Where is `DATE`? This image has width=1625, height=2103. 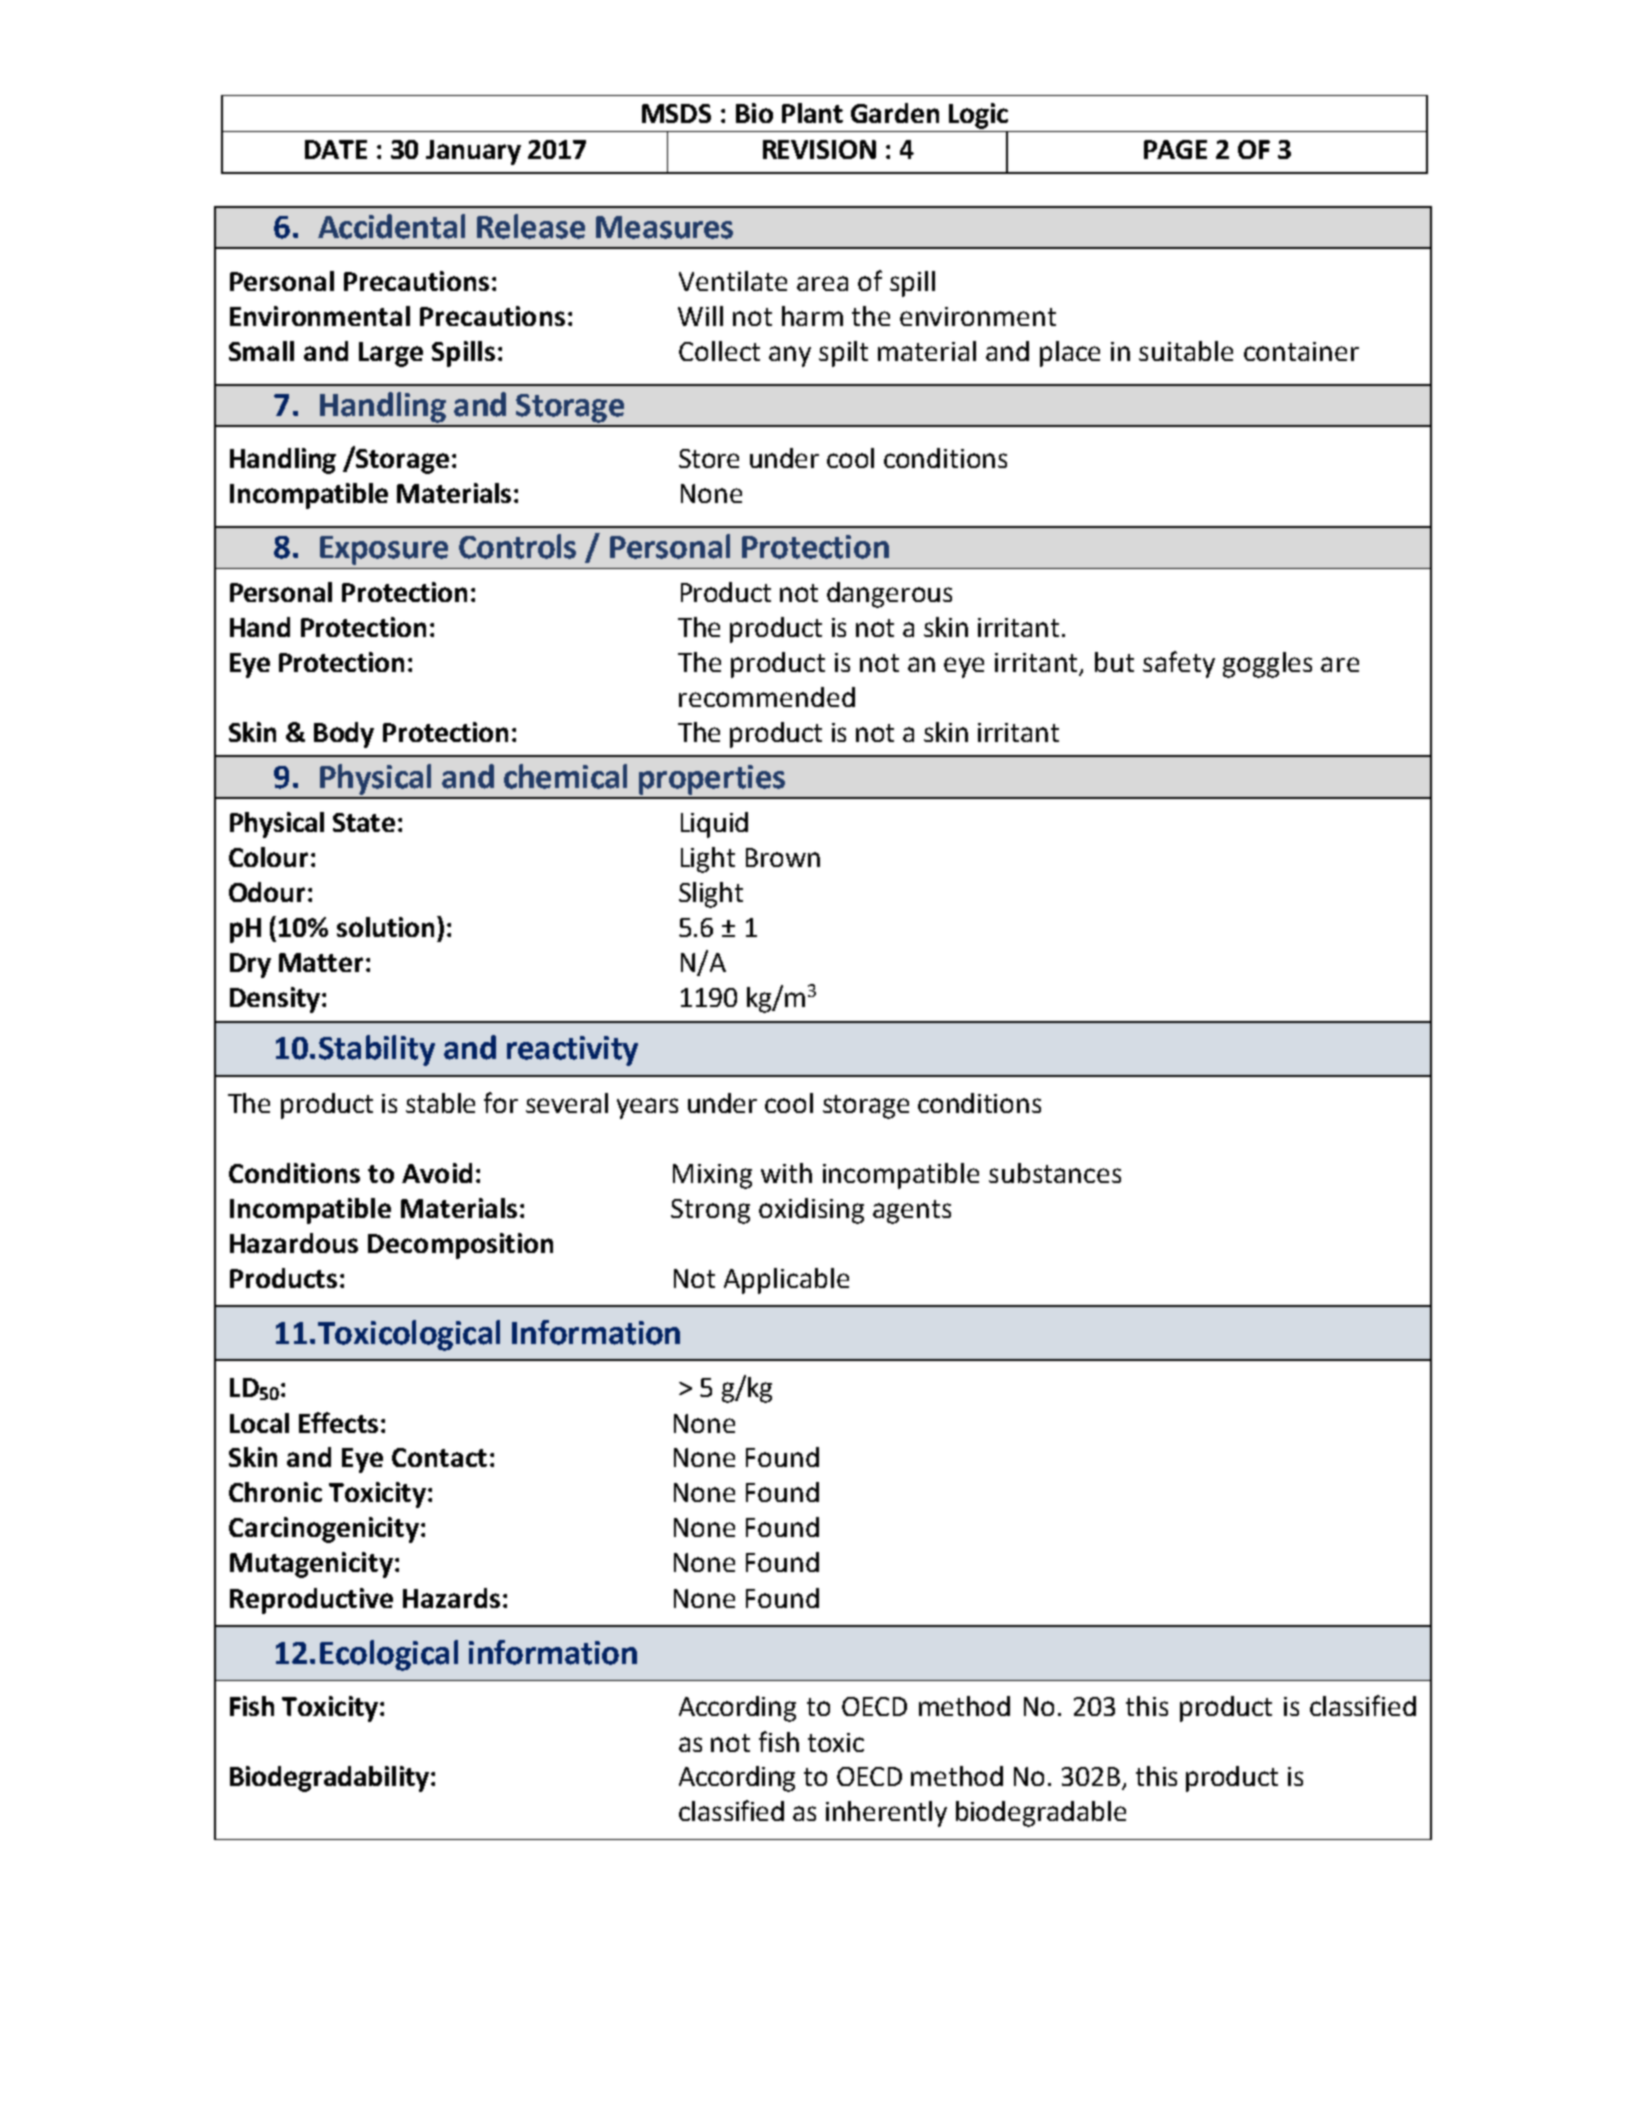
DATE is located at coordinates (336, 149).
